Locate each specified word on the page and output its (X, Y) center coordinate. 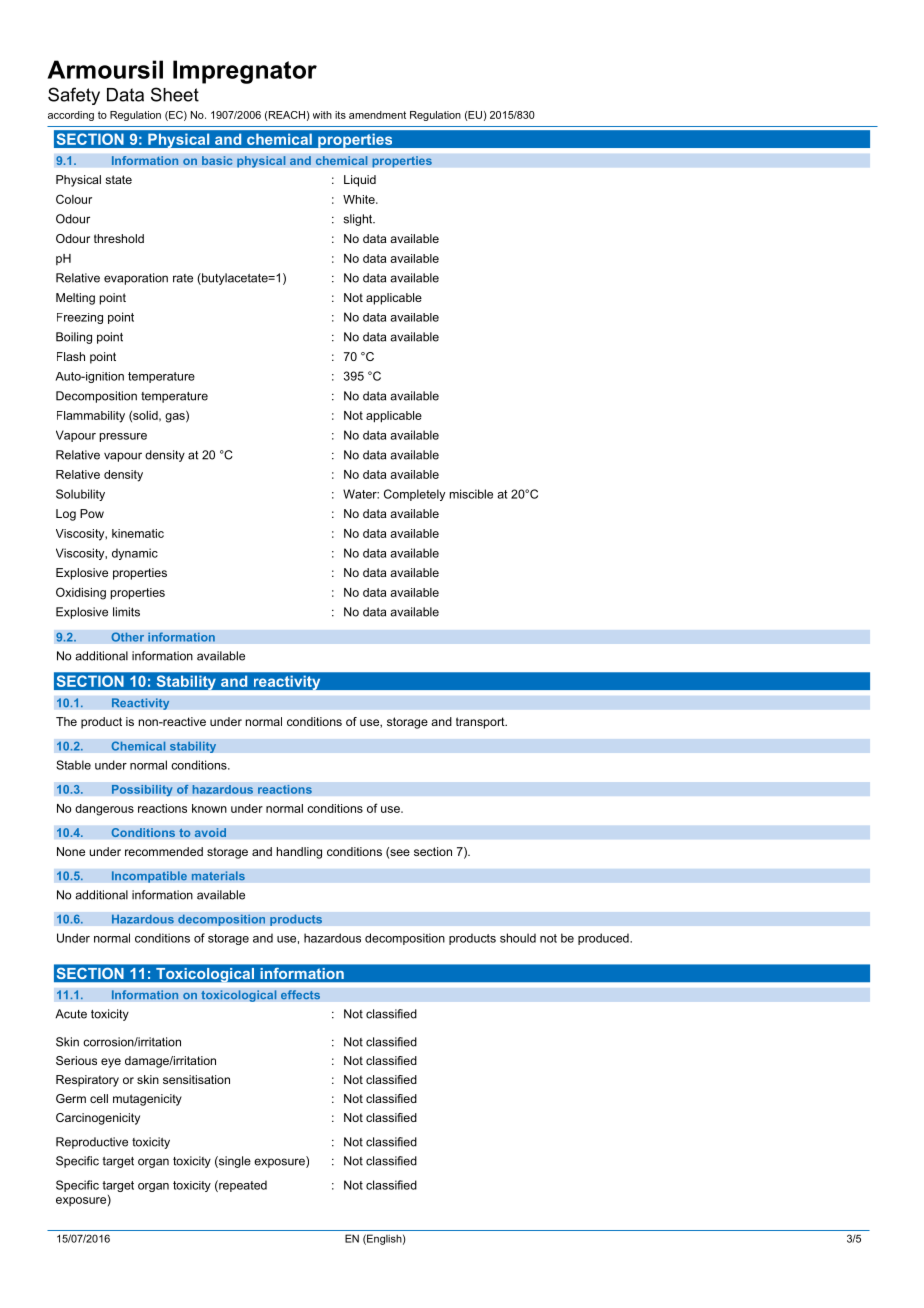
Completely (414, 495)
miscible (471, 494)
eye (111, 1063)
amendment (377, 115)
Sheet (175, 94)
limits (126, 612)
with (322, 115)
